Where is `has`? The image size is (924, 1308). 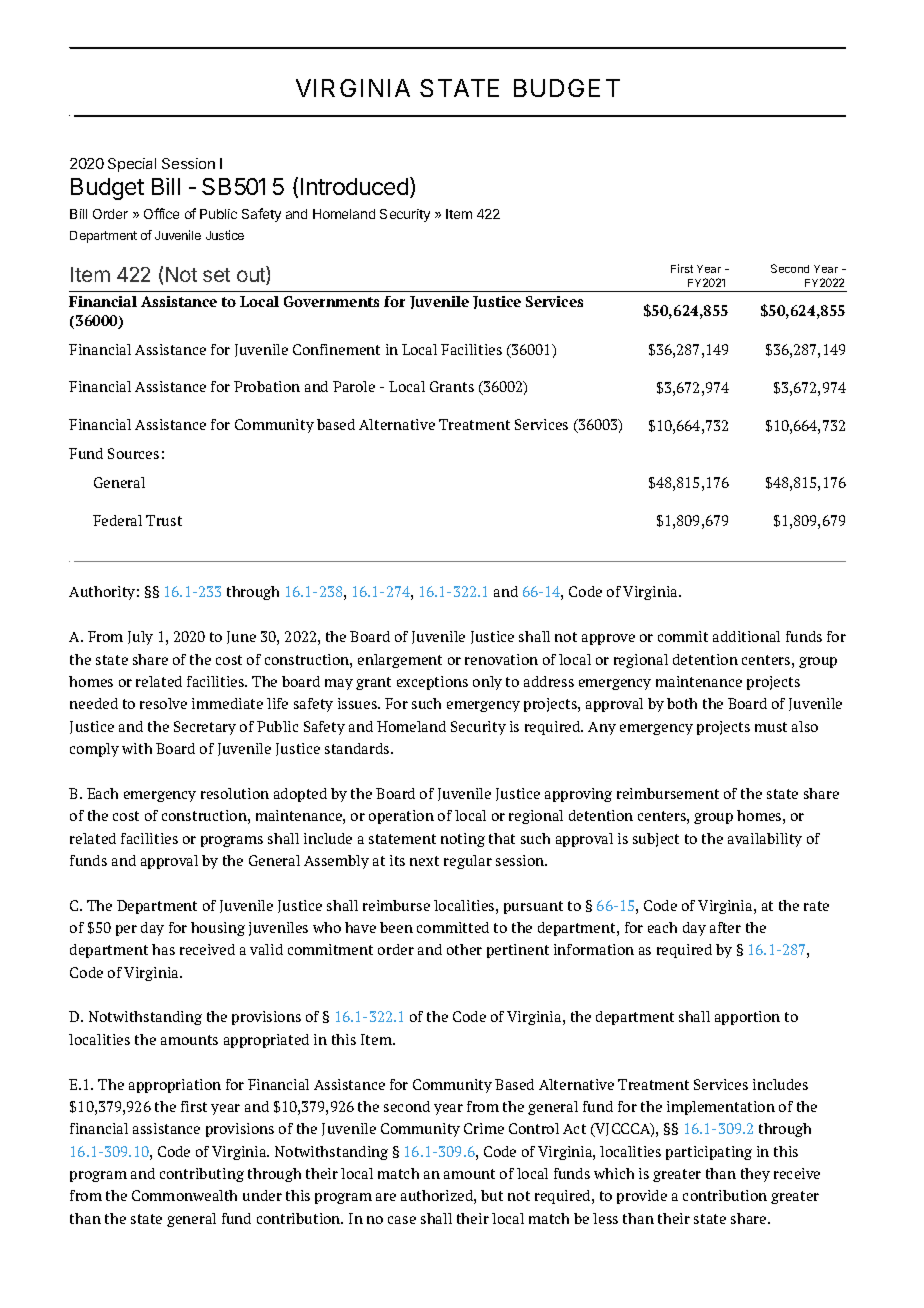 has is located at coordinates (163, 949).
